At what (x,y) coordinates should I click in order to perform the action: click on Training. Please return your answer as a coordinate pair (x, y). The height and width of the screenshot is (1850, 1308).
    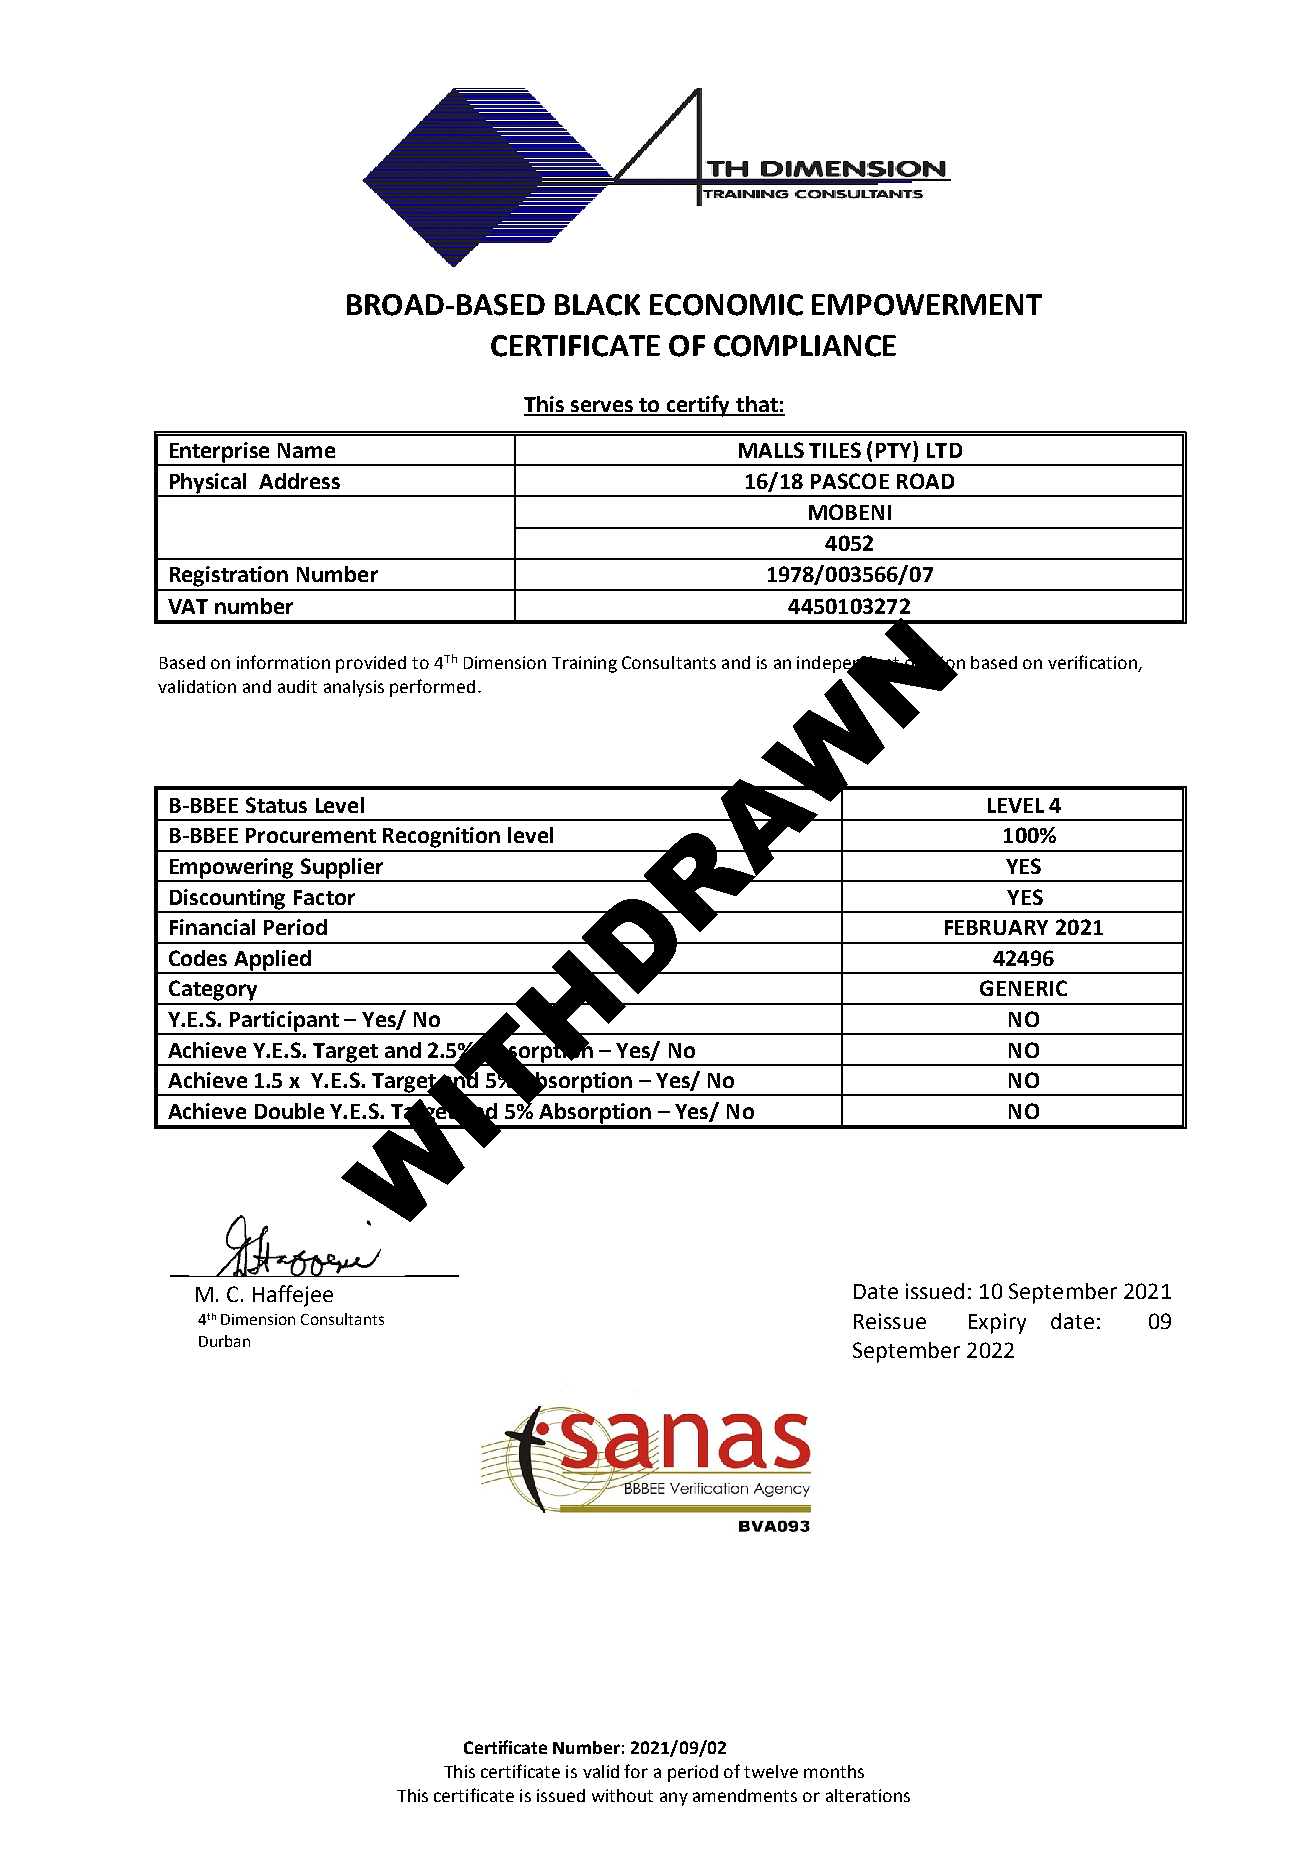
    Looking at the image, I should click on (584, 664).
